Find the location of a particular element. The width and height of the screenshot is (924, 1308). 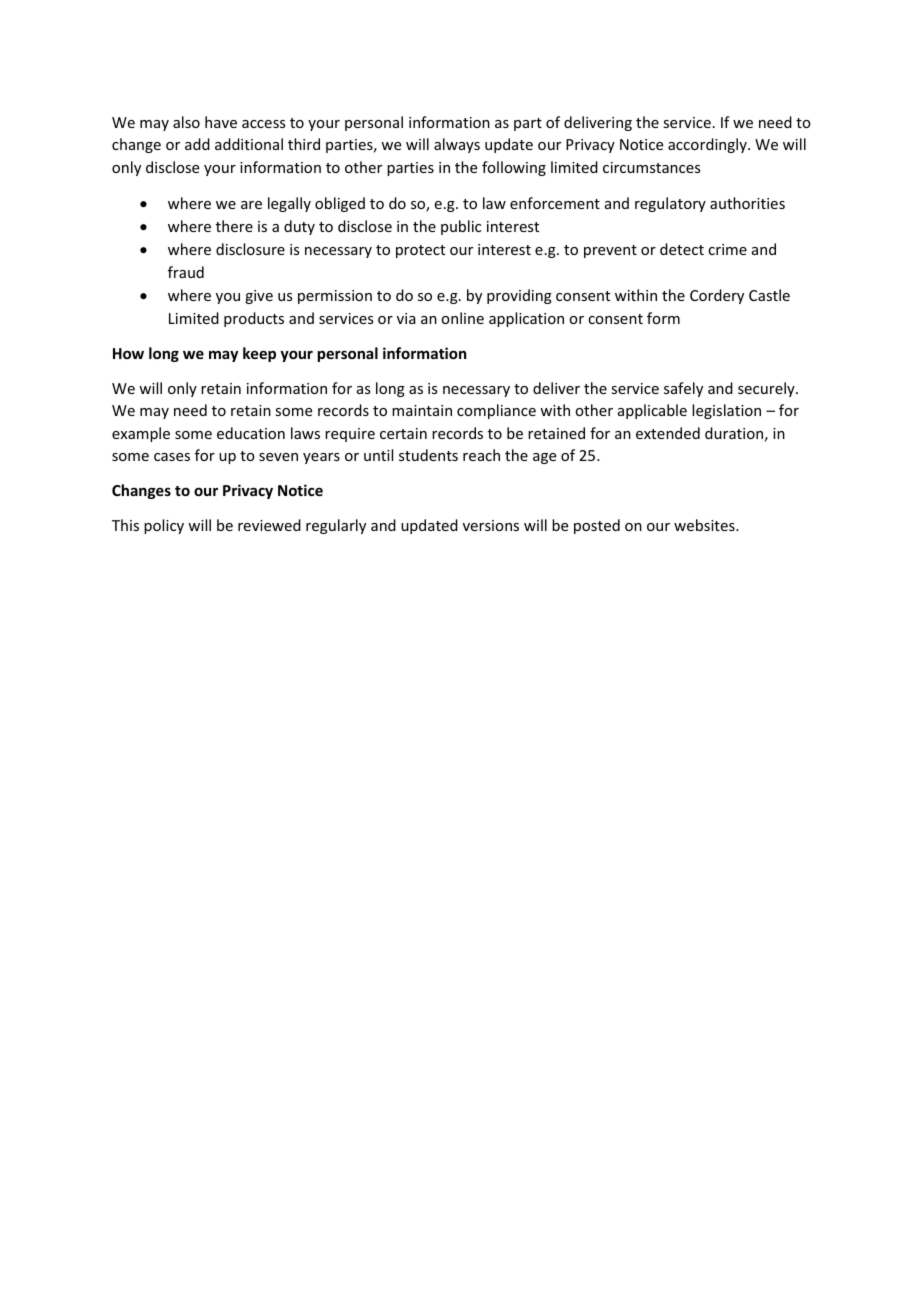

online is located at coordinates (462, 318).
